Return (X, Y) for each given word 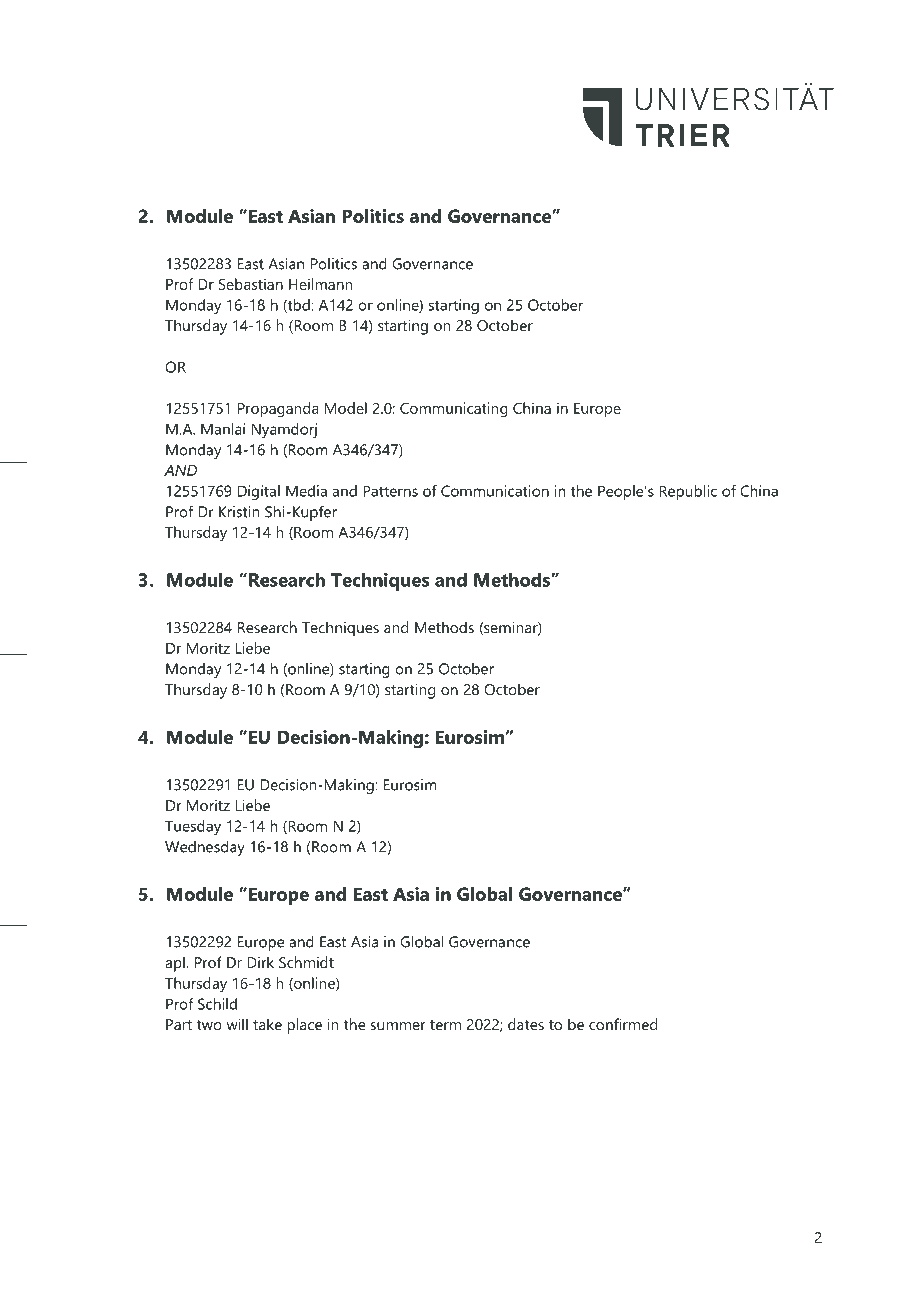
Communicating (454, 410)
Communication (495, 491)
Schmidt (306, 962)
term (445, 1025)
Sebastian (250, 284)
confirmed (623, 1024)
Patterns (390, 491)
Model (346, 408)
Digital (259, 492)
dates (526, 1024)
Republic (688, 492)
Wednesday (205, 848)
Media (306, 491)
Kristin (239, 512)
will (237, 1024)
